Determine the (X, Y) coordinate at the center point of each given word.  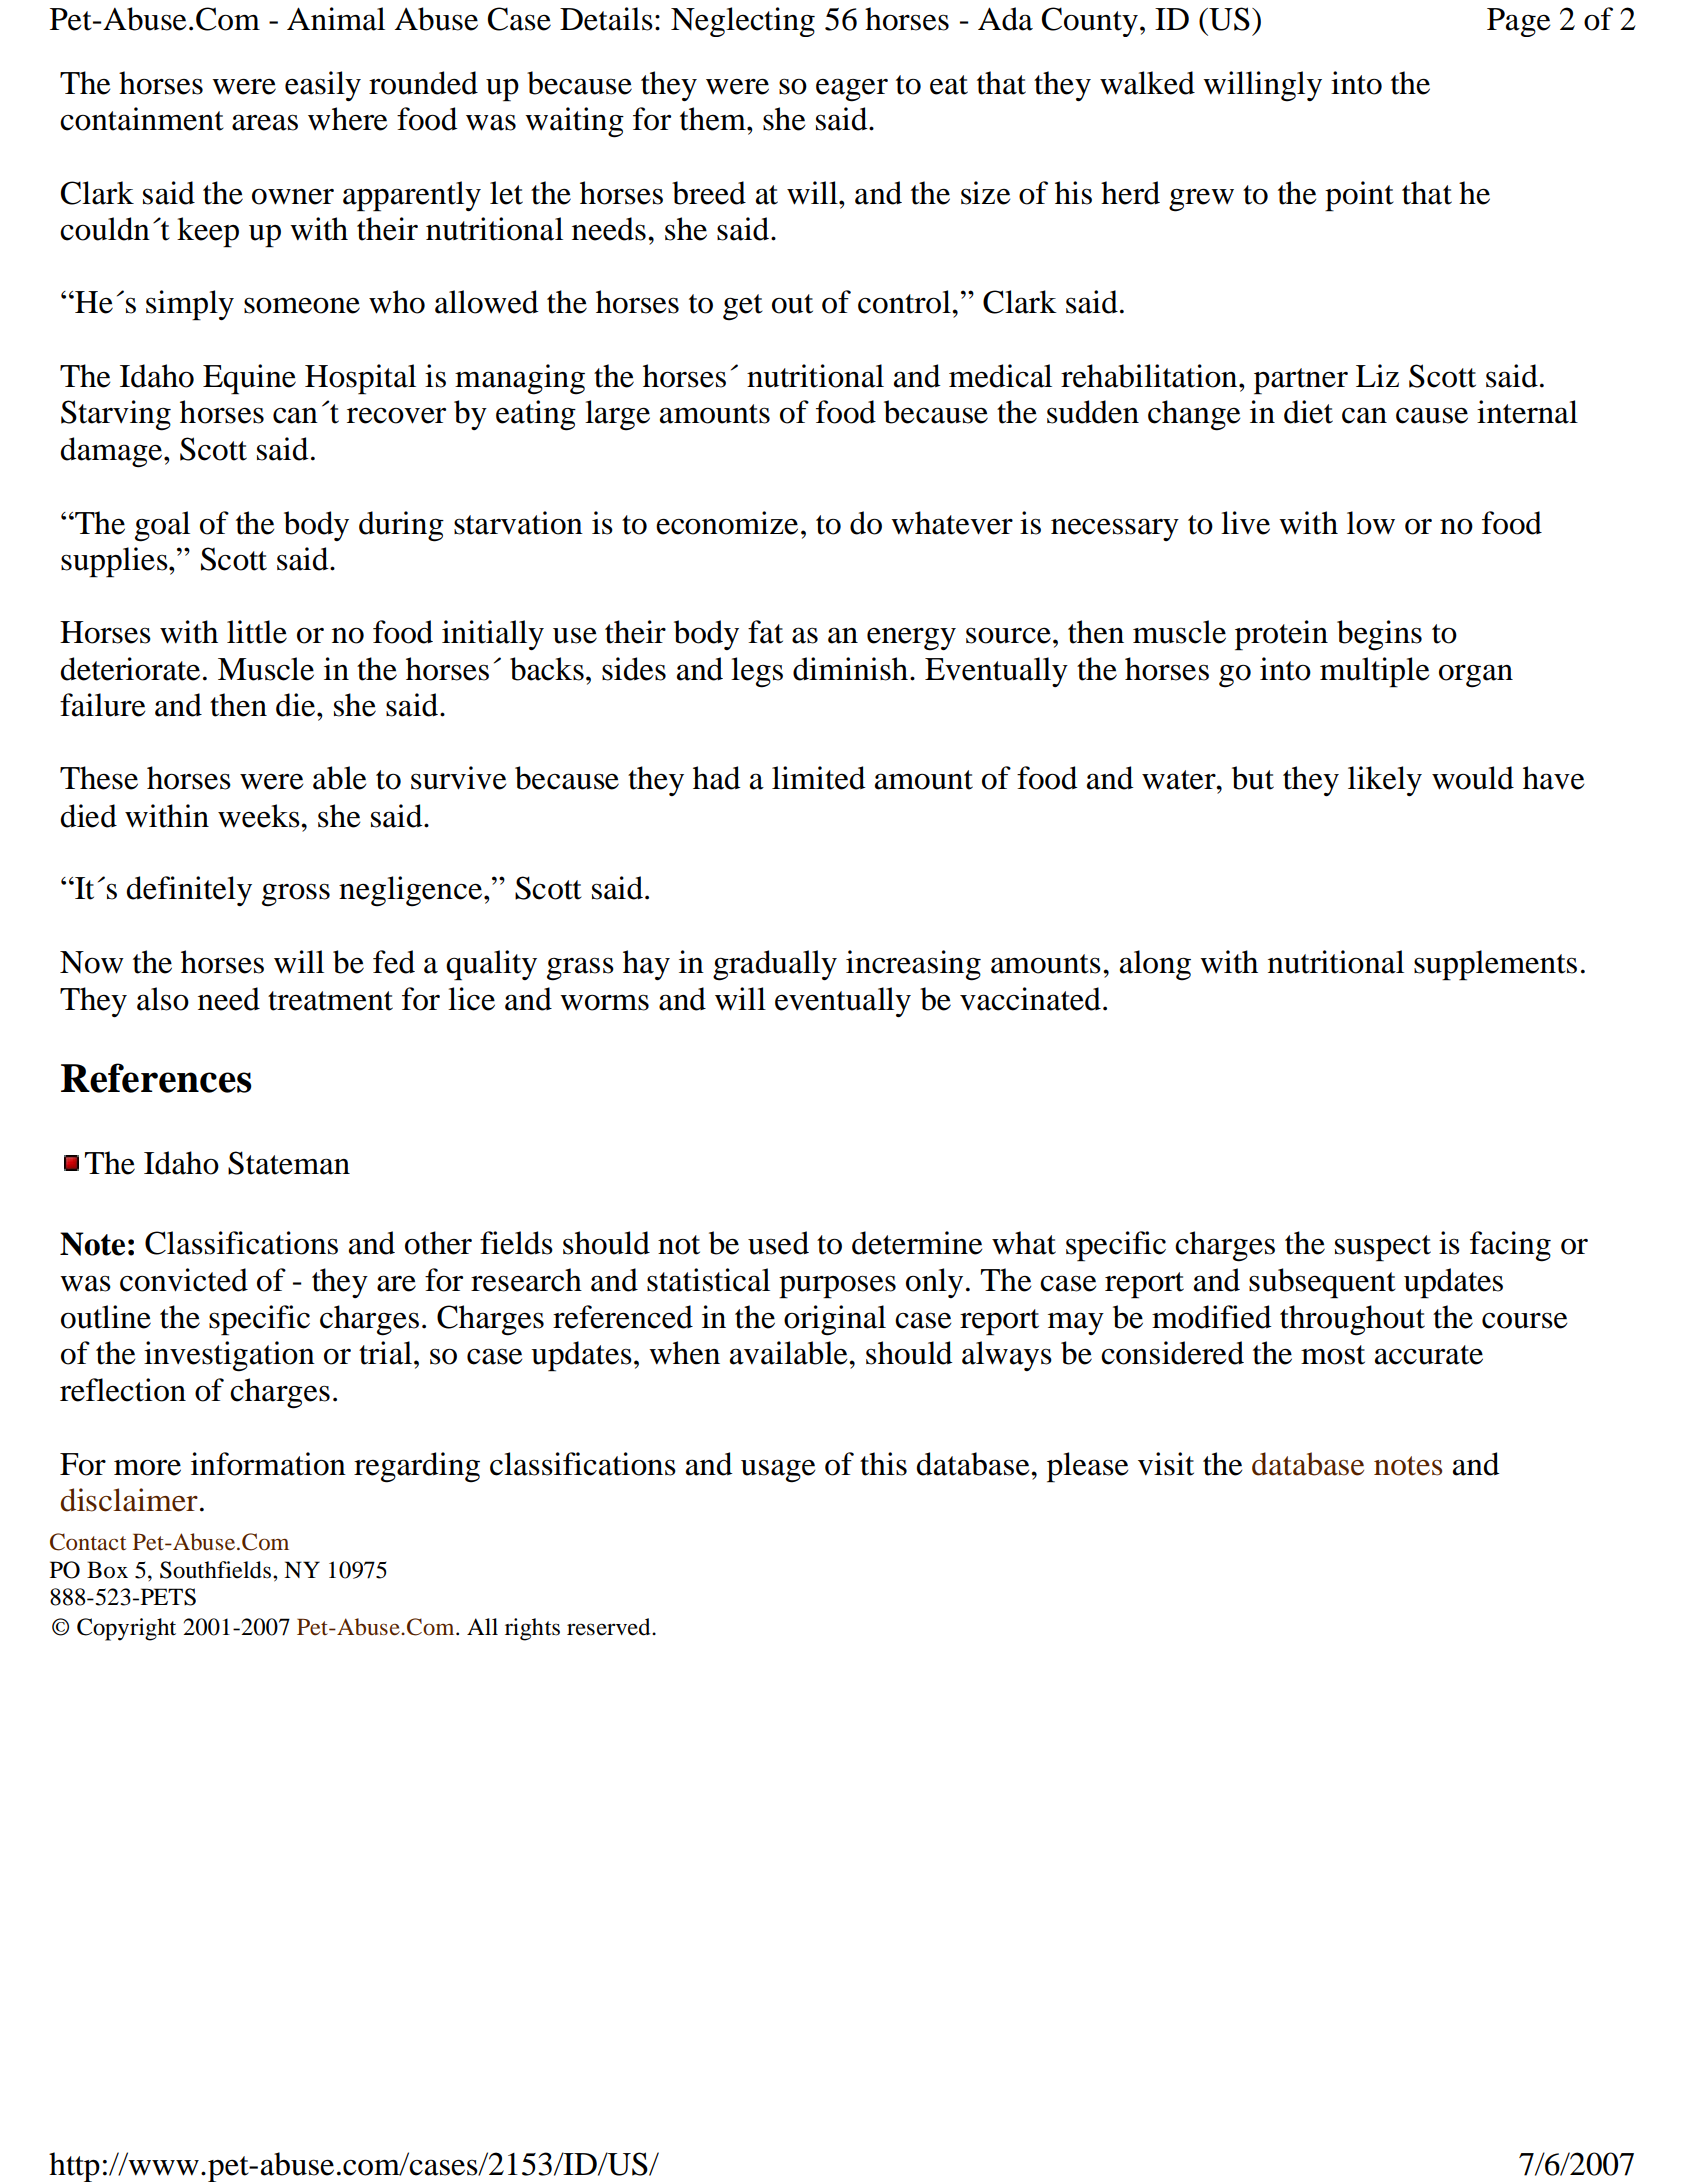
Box (107, 1570)
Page (1519, 22)
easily (323, 86)
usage (778, 1471)
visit (1166, 1464)
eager (852, 90)
